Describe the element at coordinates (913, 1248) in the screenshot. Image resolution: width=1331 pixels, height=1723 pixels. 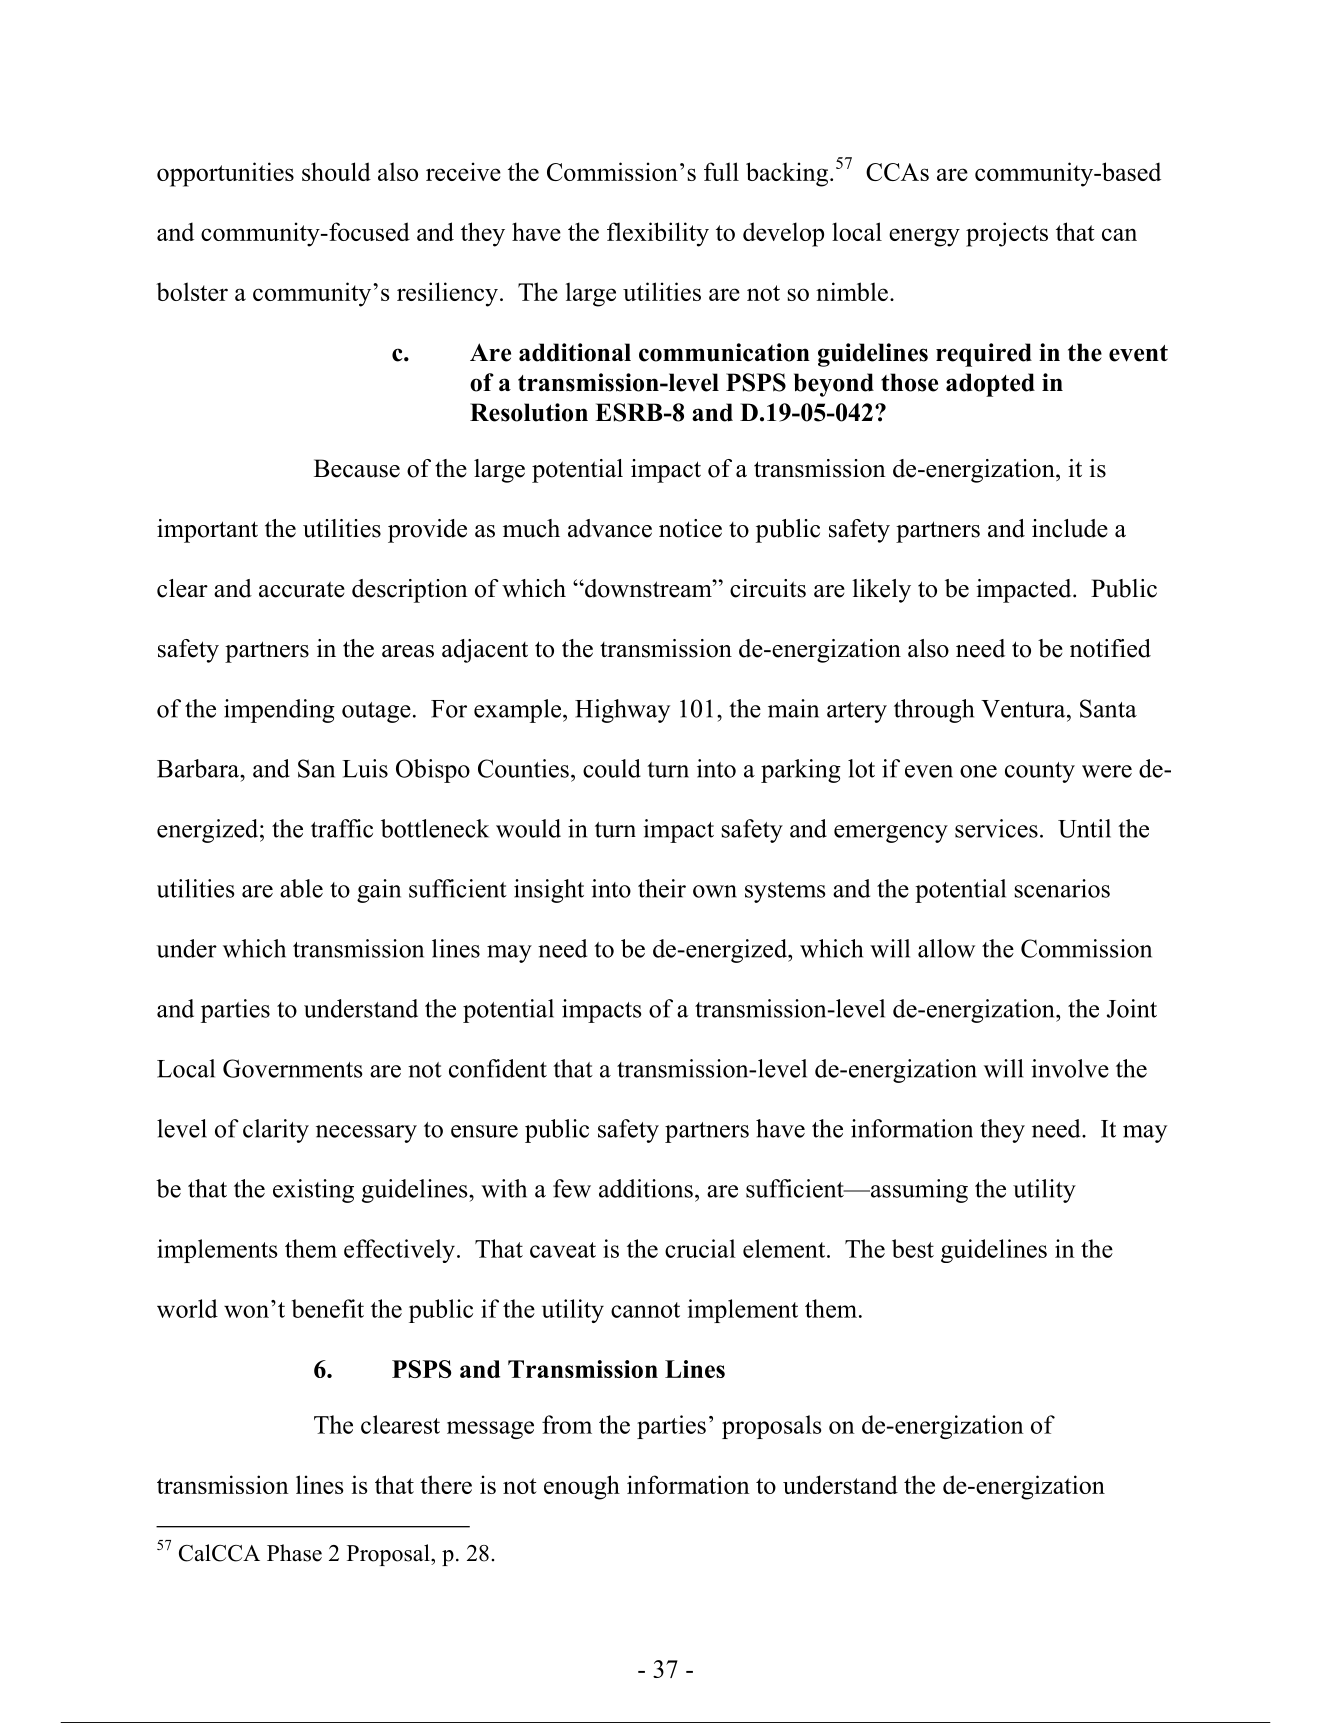
I see `best` at that location.
